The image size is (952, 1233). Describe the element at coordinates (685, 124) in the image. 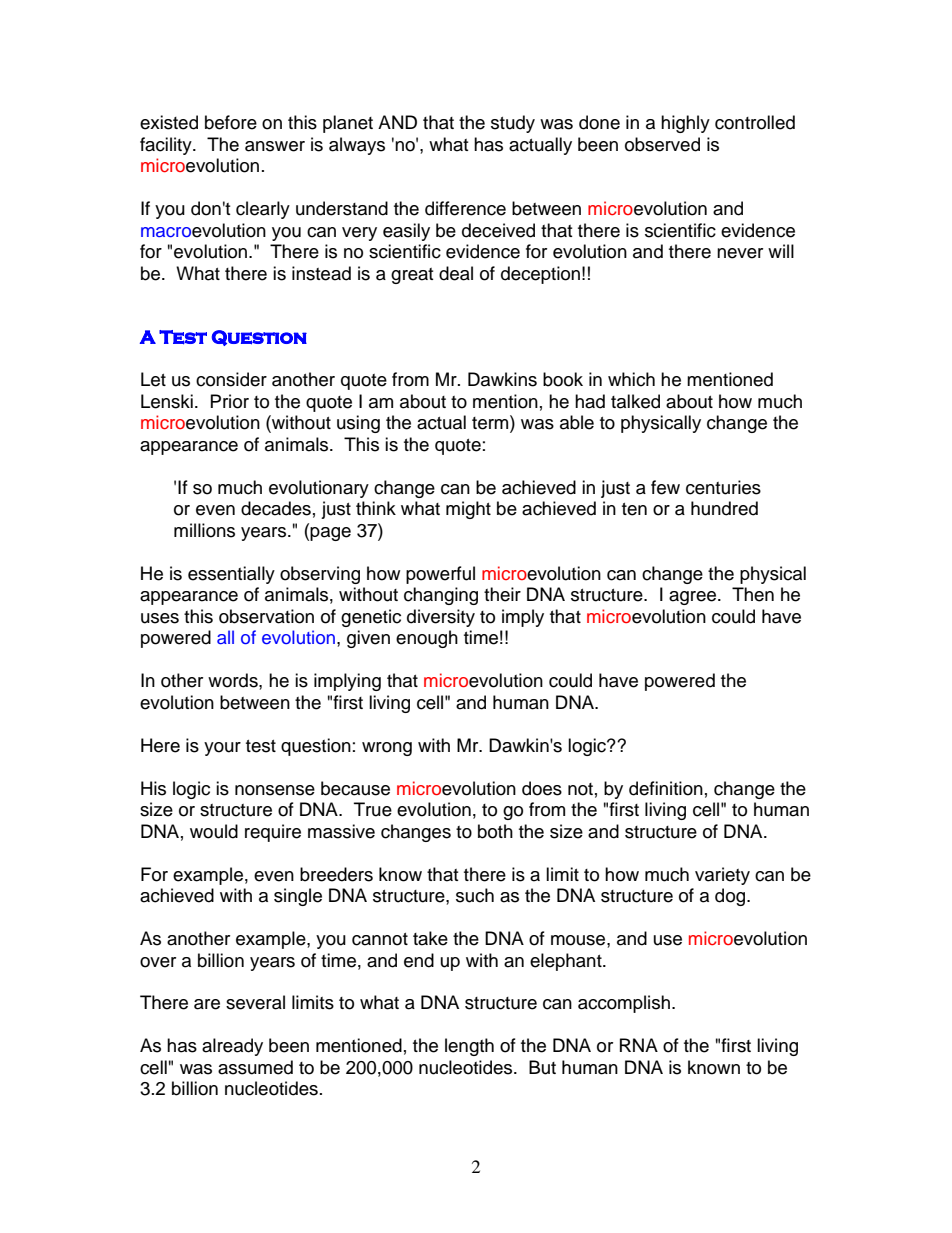

I see `highly` at that location.
